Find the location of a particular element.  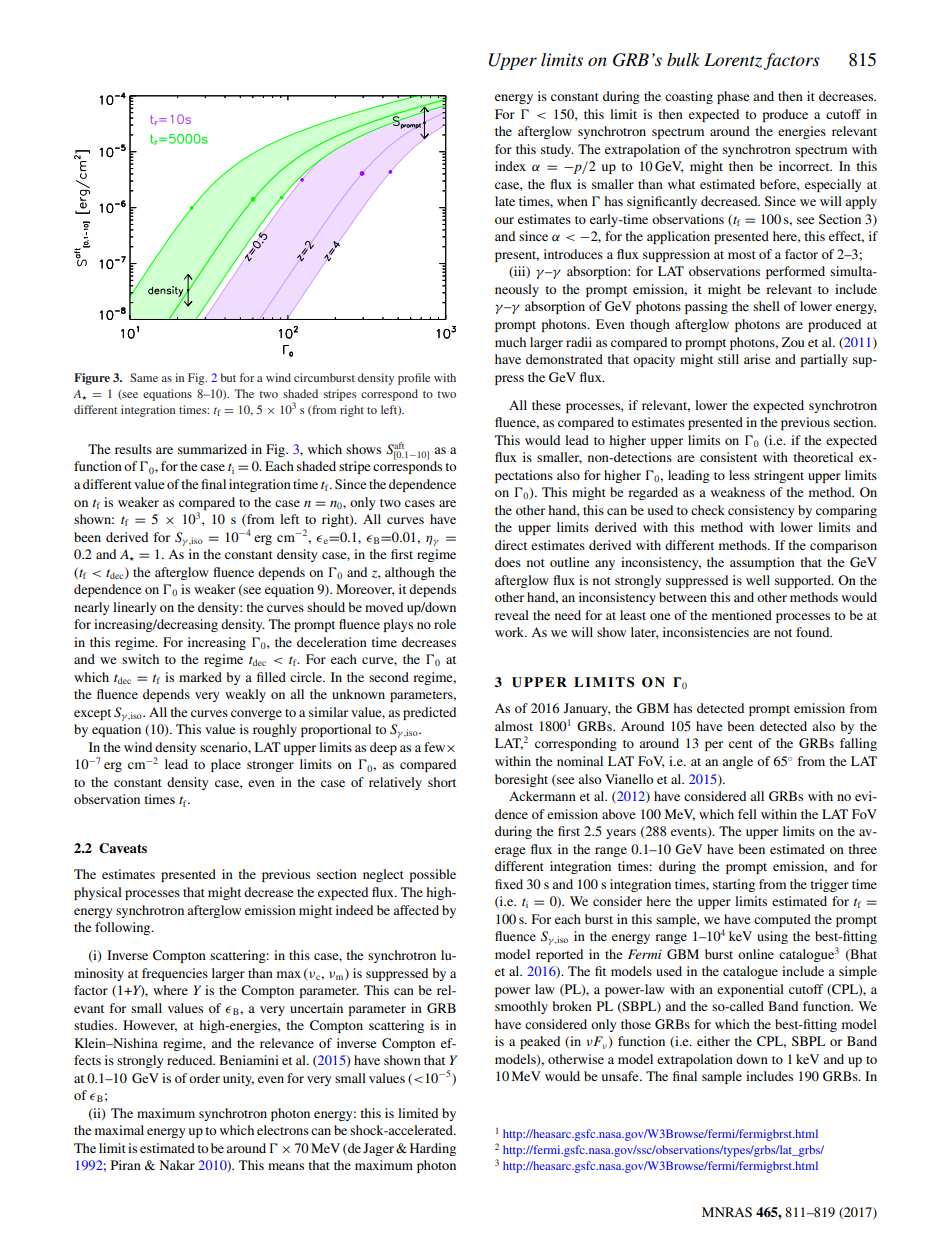

mentioned is located at coordinates (742, 615).
